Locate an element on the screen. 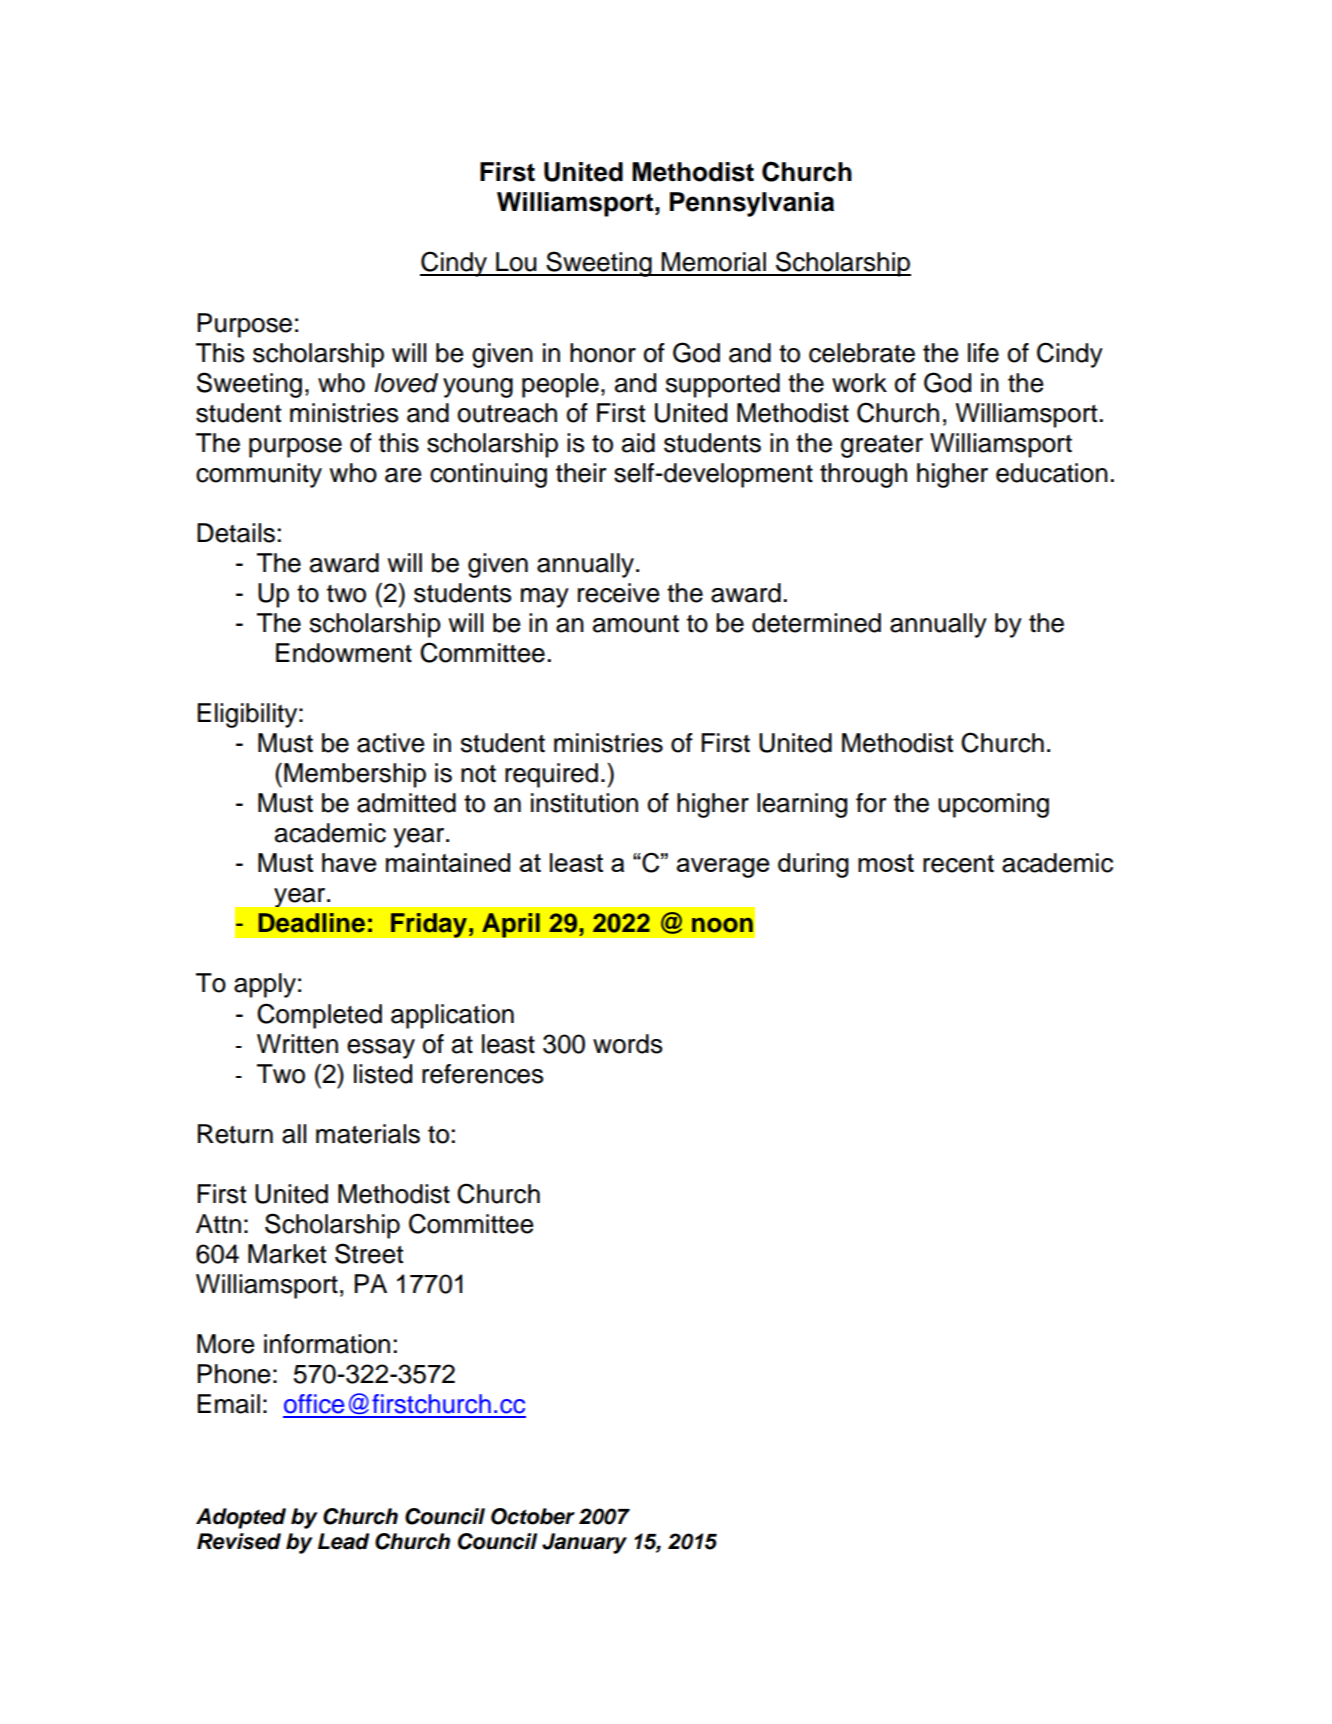 This screenshot has height=1724, width=1332. amount is located at coordinates (636, 624).
